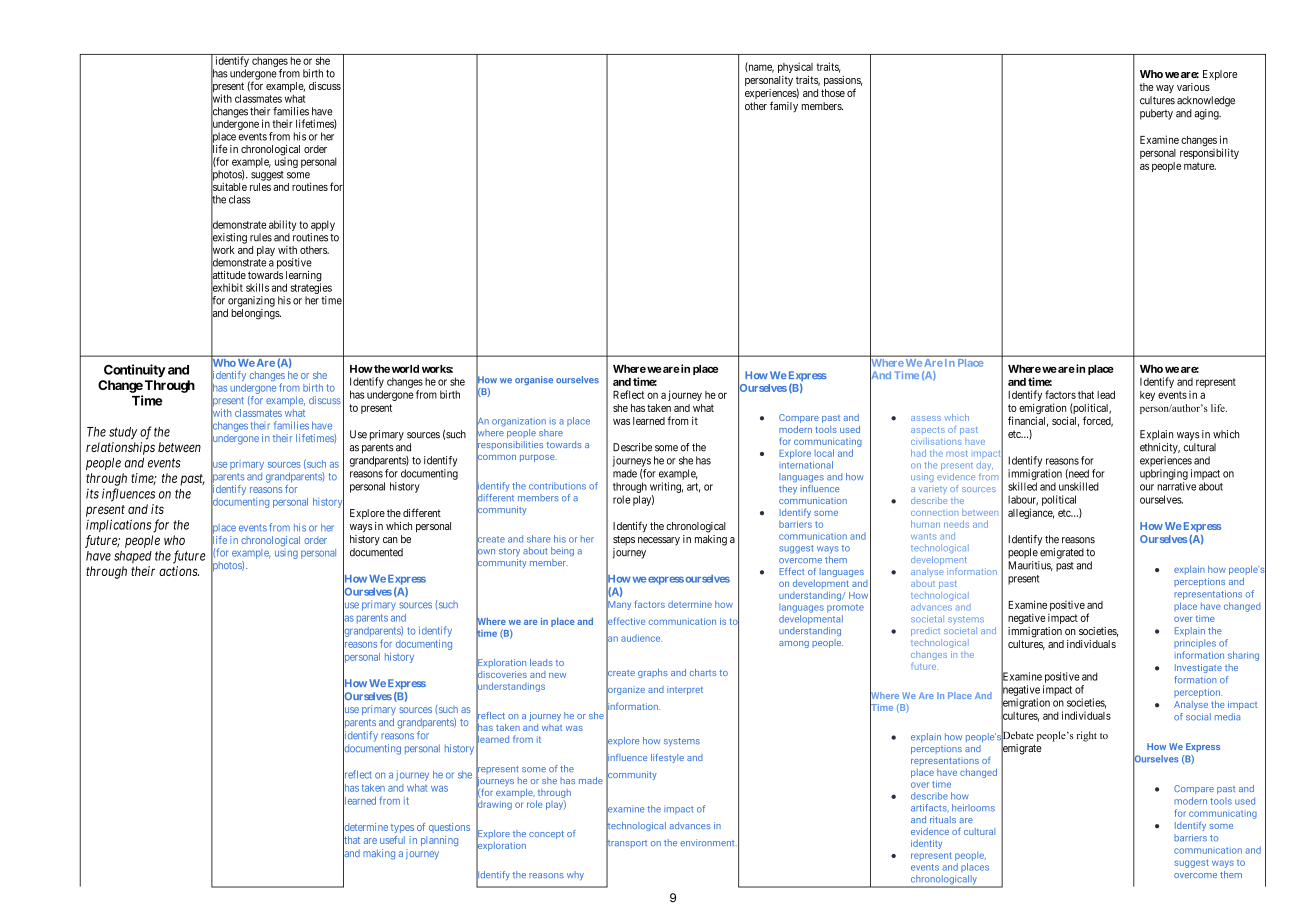 This document has width=1307, height=924. What do you see at coordinates (784, 107) in the document?
I see `family` at bounding box center [784, 107].
